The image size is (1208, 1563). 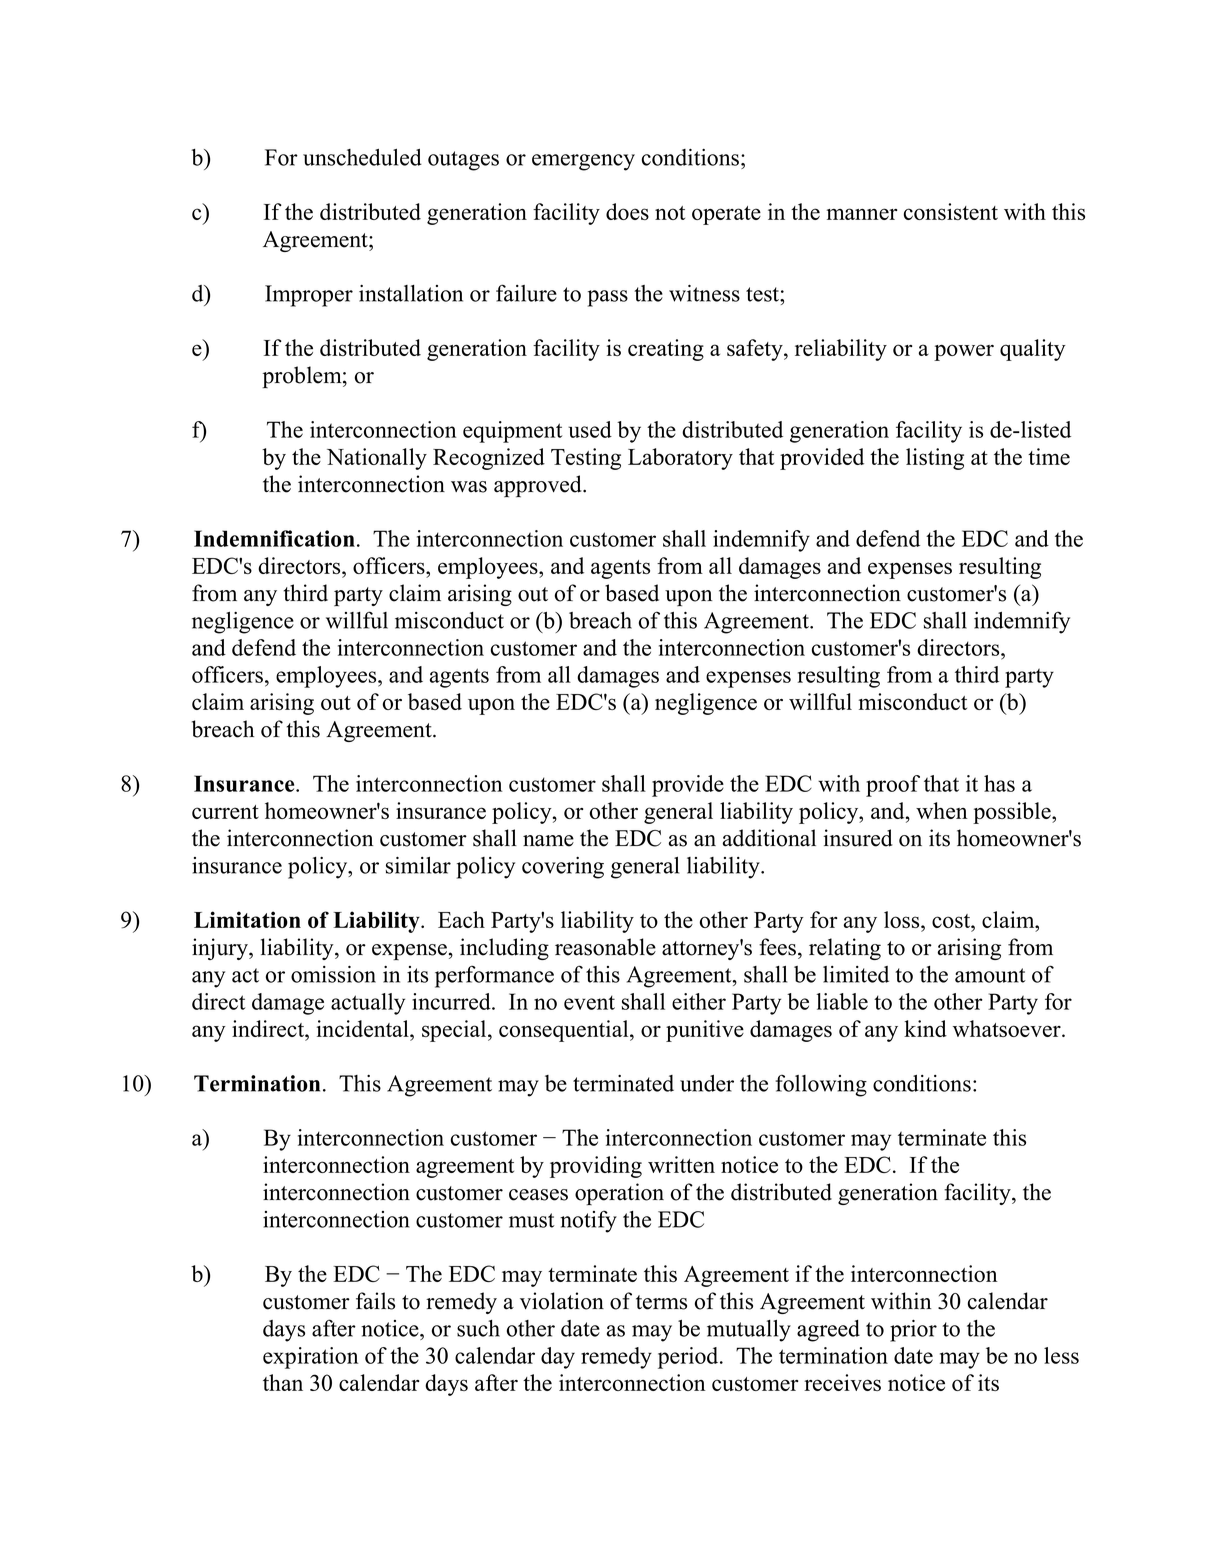 What do you see at coordinates (627, 211) in the document?
I see `does` at bounding box center [627, 211].
